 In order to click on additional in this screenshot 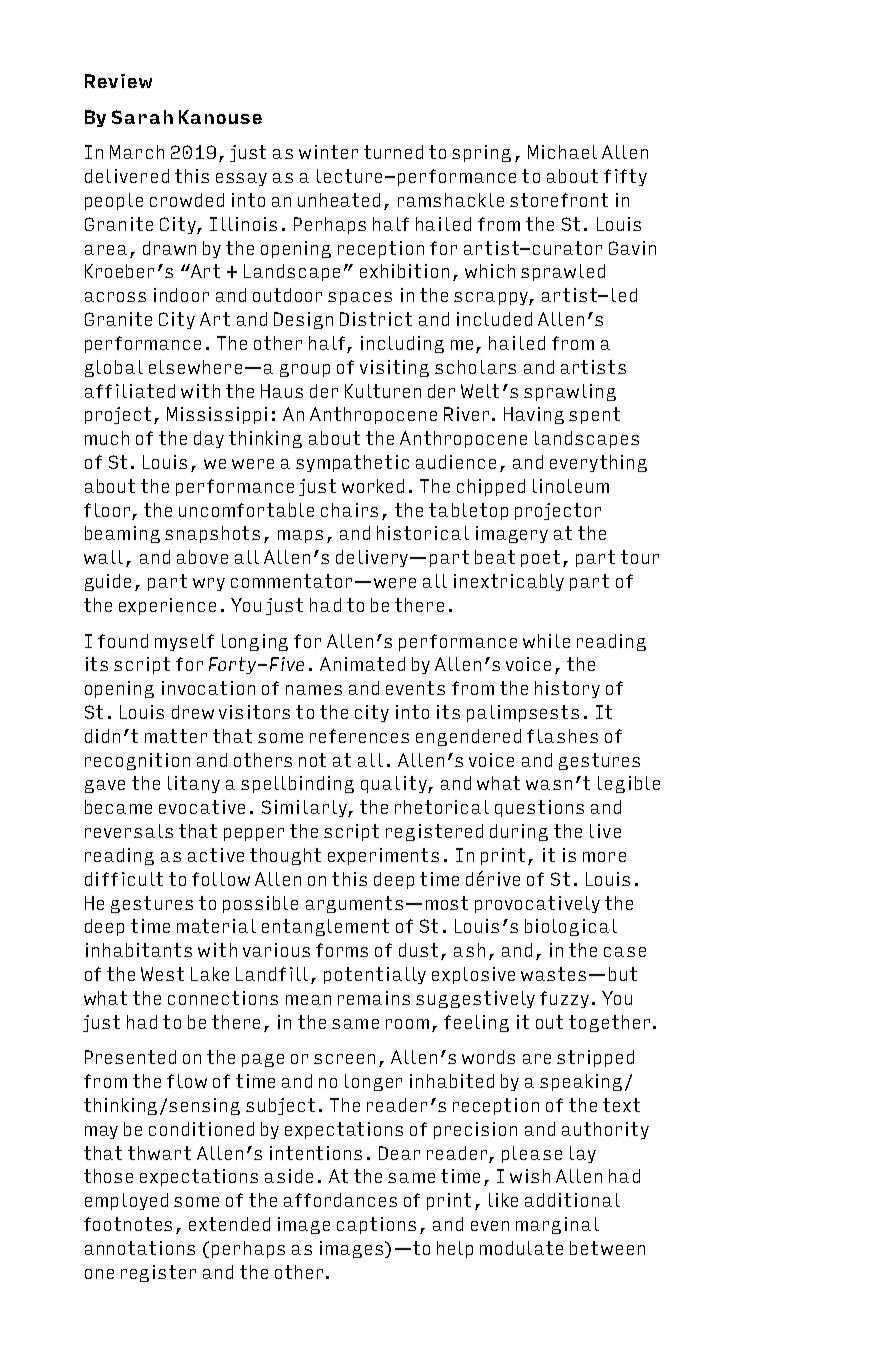, I will do `click(572, 1200)`.
